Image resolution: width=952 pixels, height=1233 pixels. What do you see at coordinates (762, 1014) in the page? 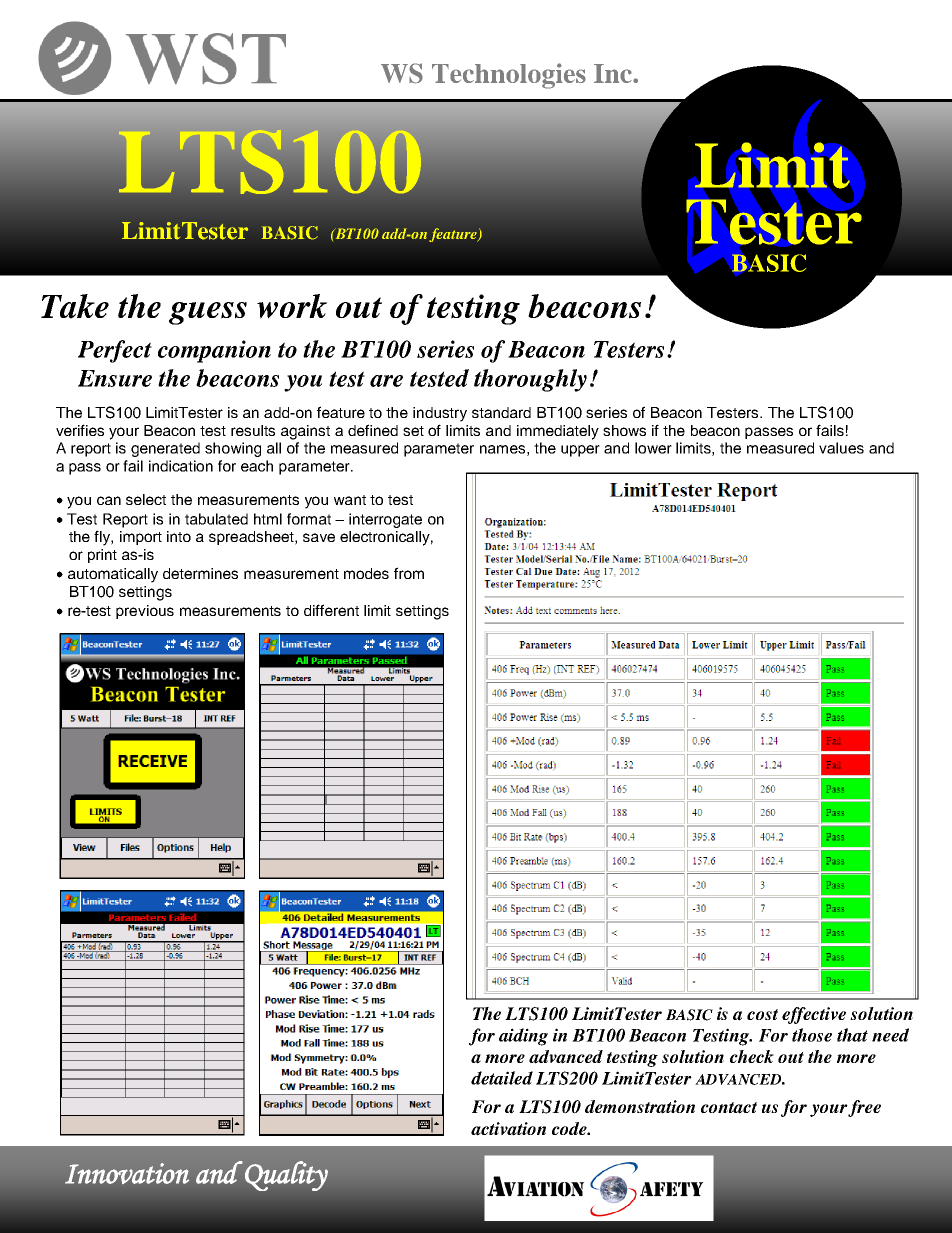
I see `cost` at bounding box center [762, 1014].
